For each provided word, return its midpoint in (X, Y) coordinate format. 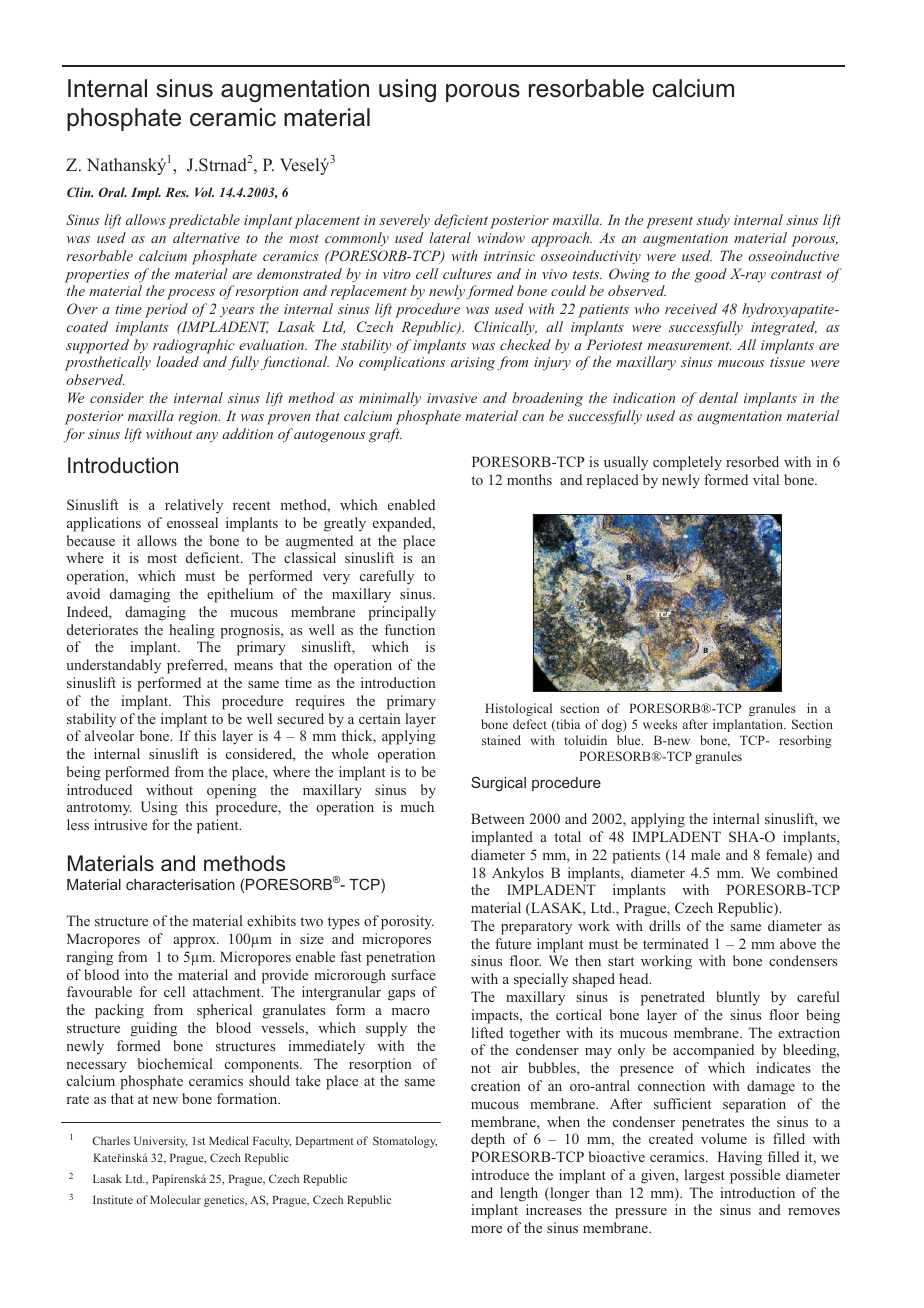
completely (687, 463)
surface (413, 974)
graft (385, 435)
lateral (450, 237)
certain (380, 718)
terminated (676, 943)
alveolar (109, 735)
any (207, 437)
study (713, 221)
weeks (660, 724)
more (486, 1229)
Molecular (175, 1199)
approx (195, 942)
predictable (204, 221)
